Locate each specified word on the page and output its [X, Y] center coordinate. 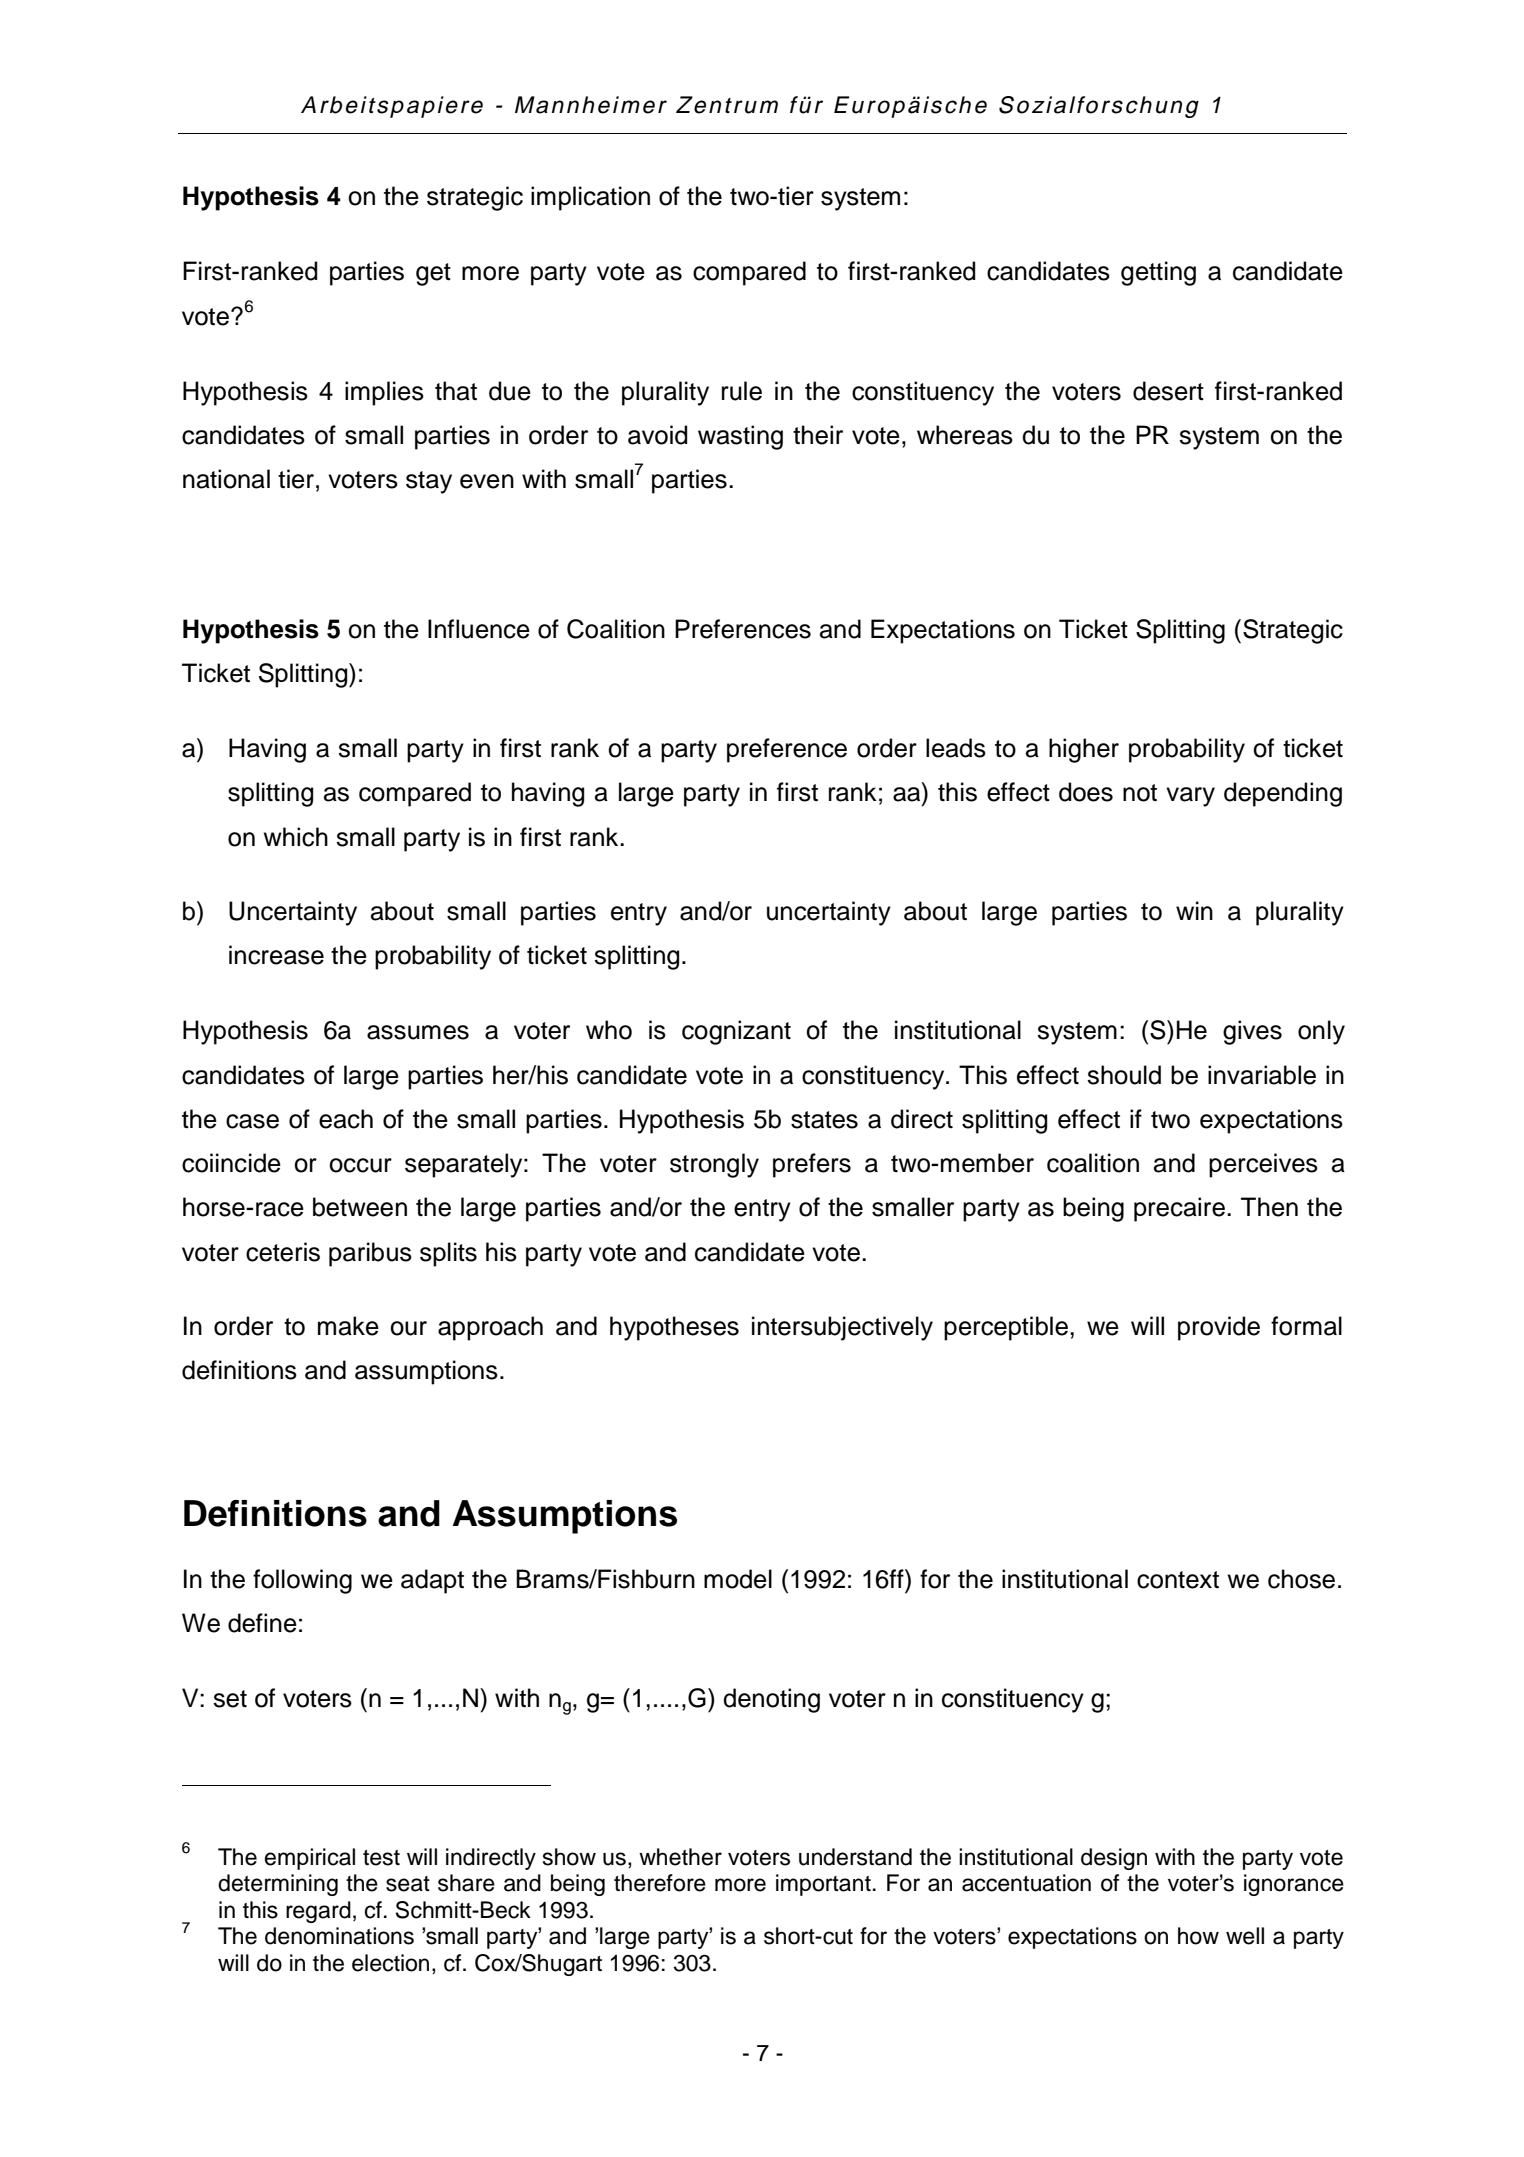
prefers [812, 1165]
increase [276, 955]
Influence [479, 629]
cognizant [736, 1032]
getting [1158, 273]
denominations [339, 1936]
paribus [370, 1254]
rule [742, 391]
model [738, 1579]
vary [1190, 797]
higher [1084, 750]
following [302, 1581]
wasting [740, 437]
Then [1269, 1207]
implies [384, 393]
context [1178, 1580]
